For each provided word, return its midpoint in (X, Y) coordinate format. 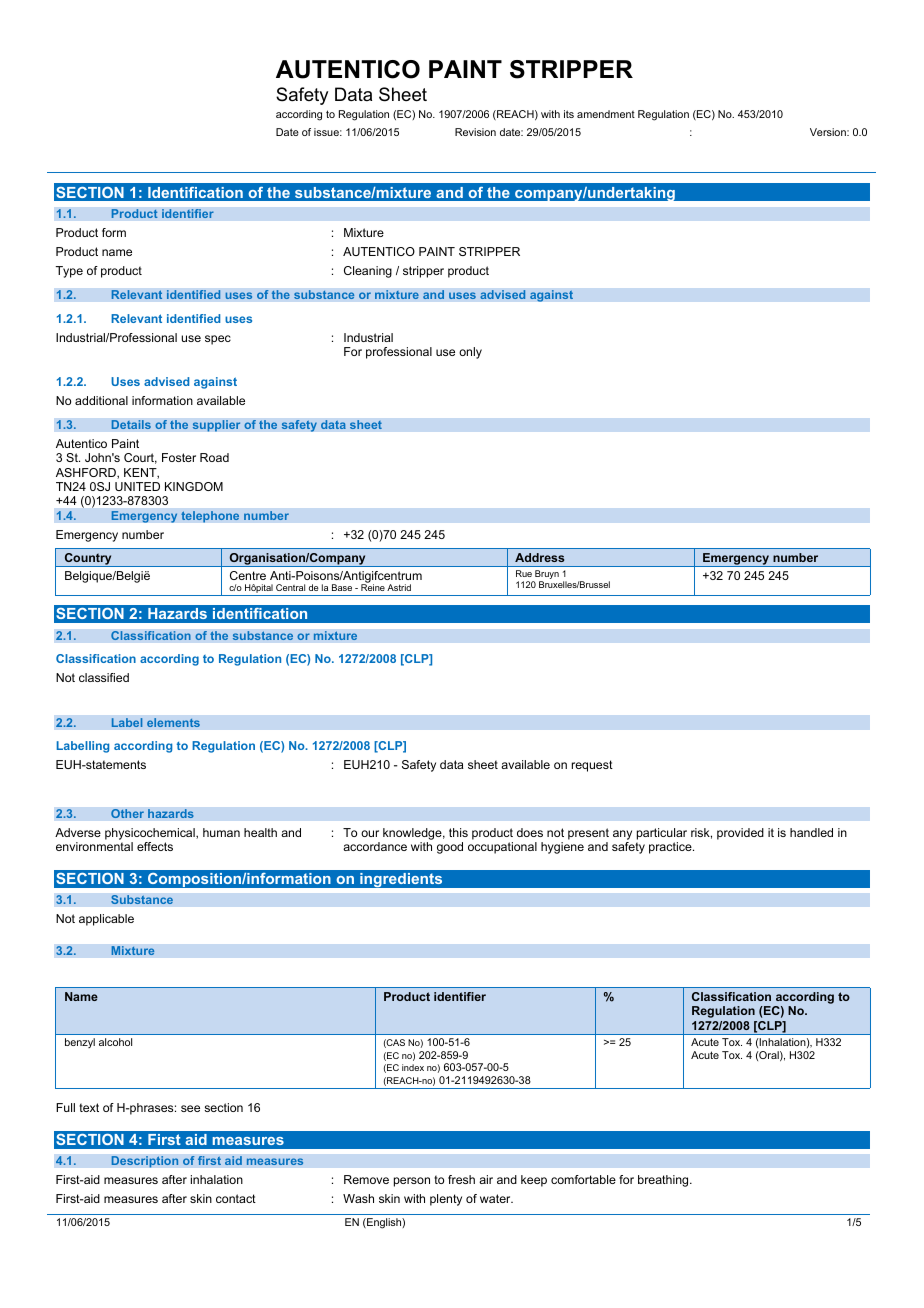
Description (145, 1162)
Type (69, 272)
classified (104, 677)
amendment (606, 114)
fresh (461, 1179)
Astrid (399, 587)
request (592, 766)
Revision (475, 132)
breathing (664, 1181)
